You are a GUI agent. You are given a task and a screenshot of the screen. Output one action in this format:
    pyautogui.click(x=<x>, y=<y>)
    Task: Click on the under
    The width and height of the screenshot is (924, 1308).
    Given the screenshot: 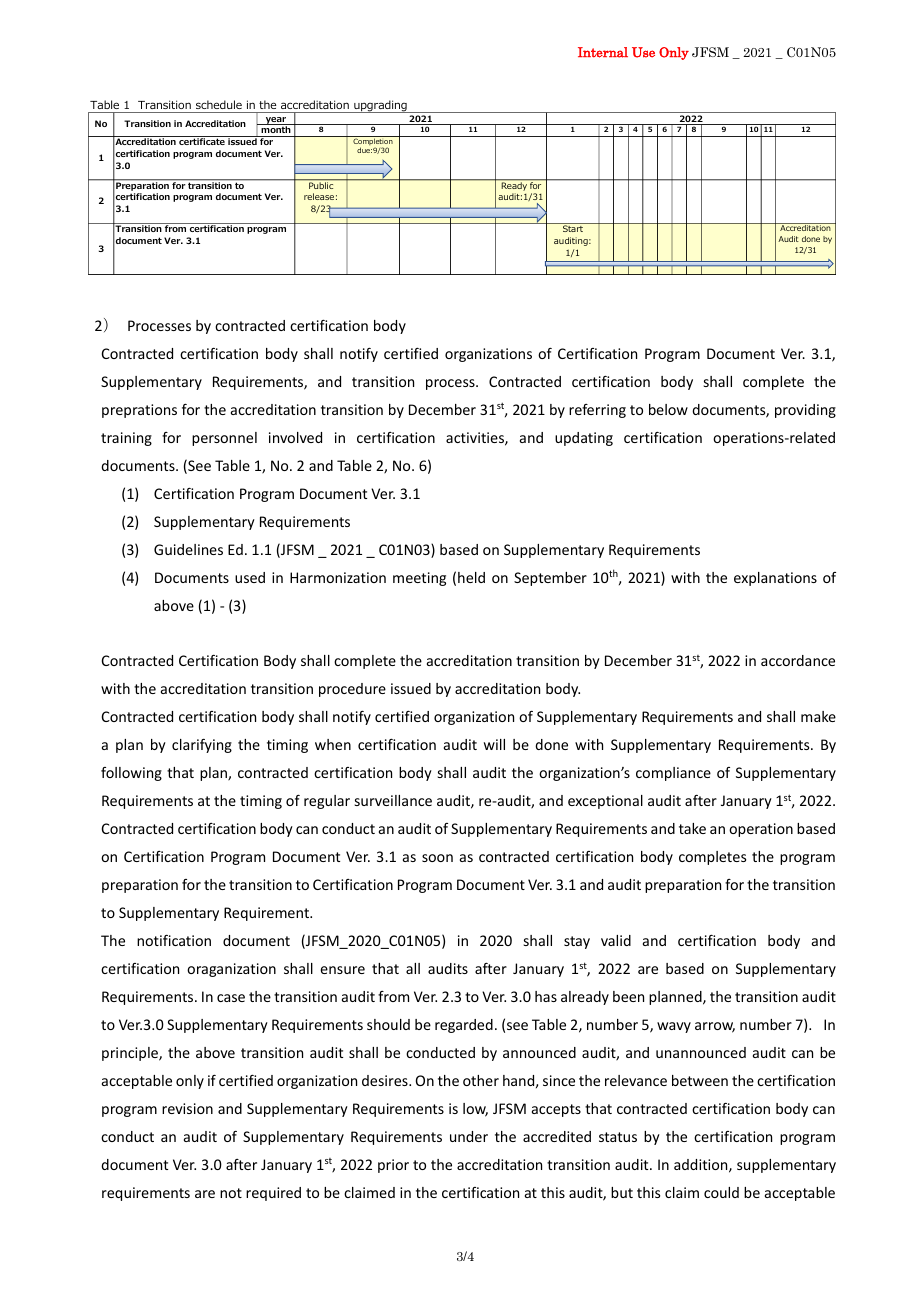 What is the action you would take?
    pyautogui.click(x=469, y=1136)
